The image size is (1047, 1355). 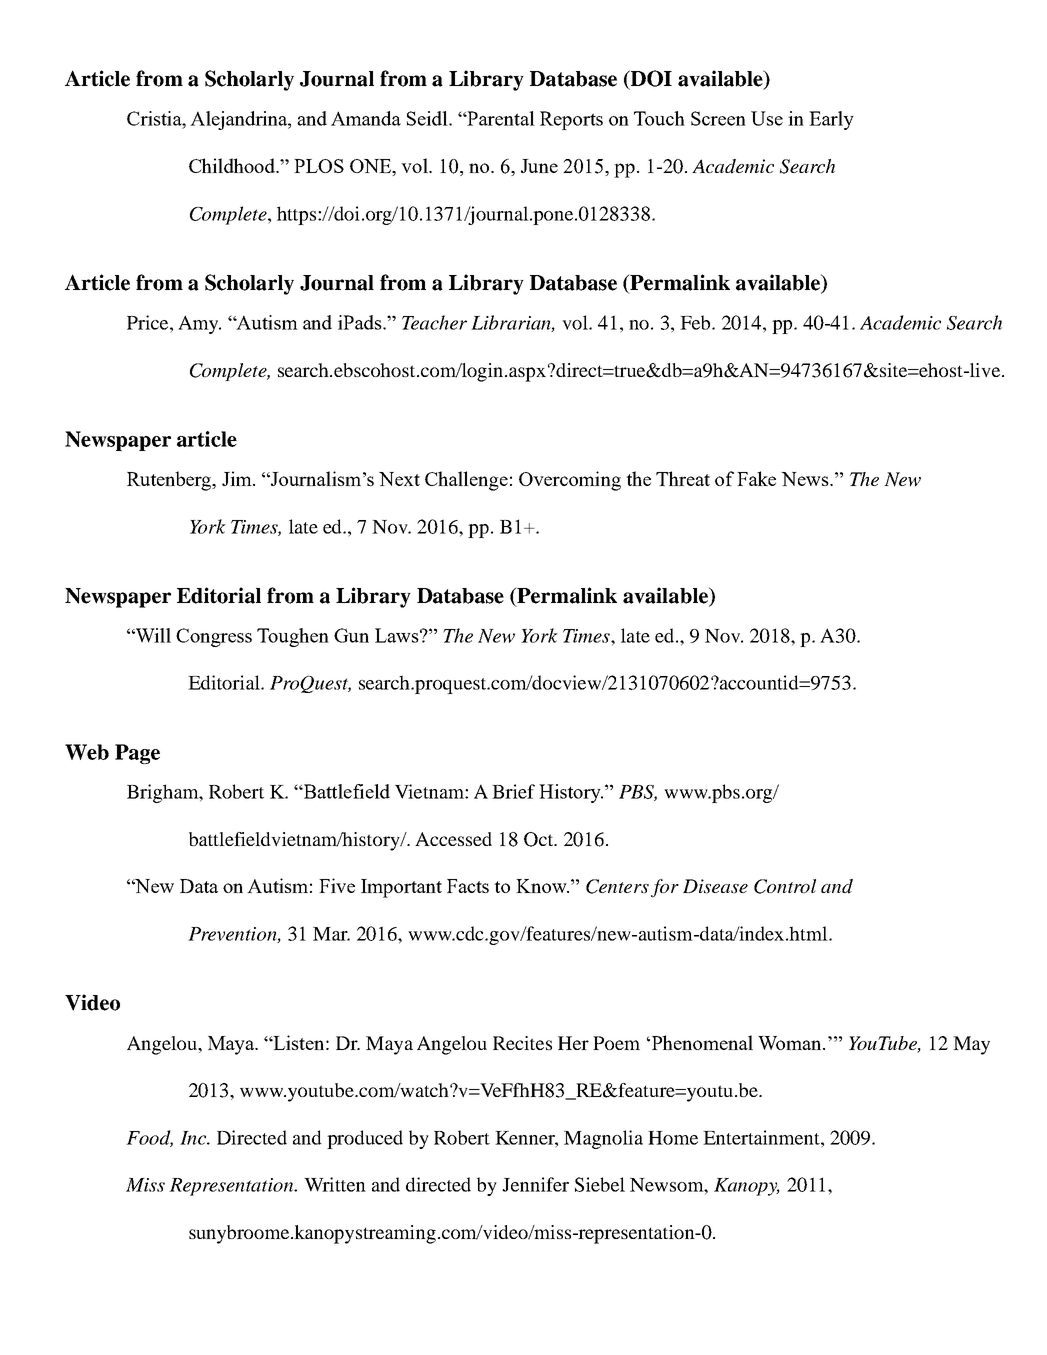 I want to click on Fake, so click(x=756, y=478).
